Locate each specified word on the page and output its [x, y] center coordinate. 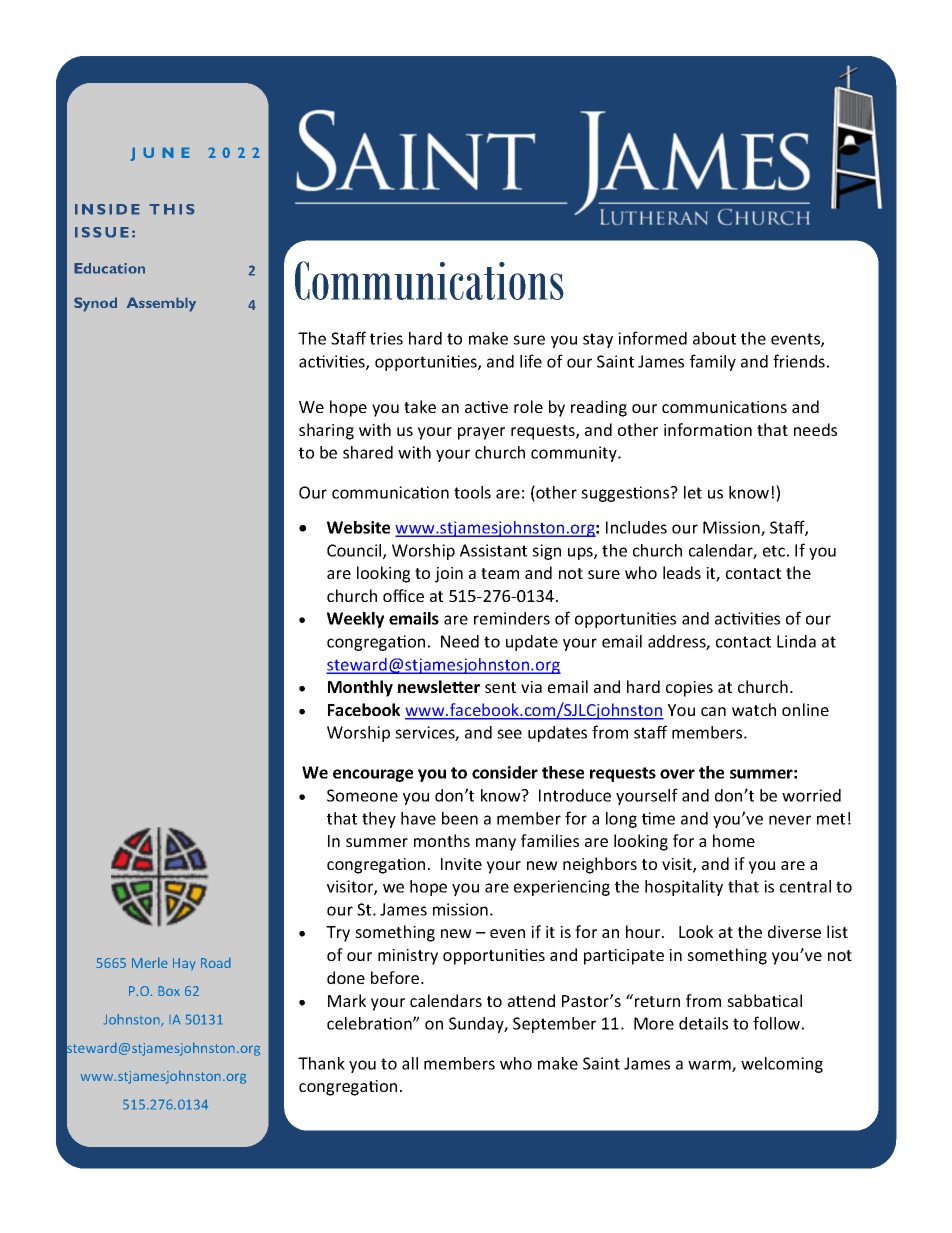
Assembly [161, 304]
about [714, 338]
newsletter [439, 686]
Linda [796, 641]
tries [386, 338]
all [410, 1063]
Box [169, 991]
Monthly [360, 688]
